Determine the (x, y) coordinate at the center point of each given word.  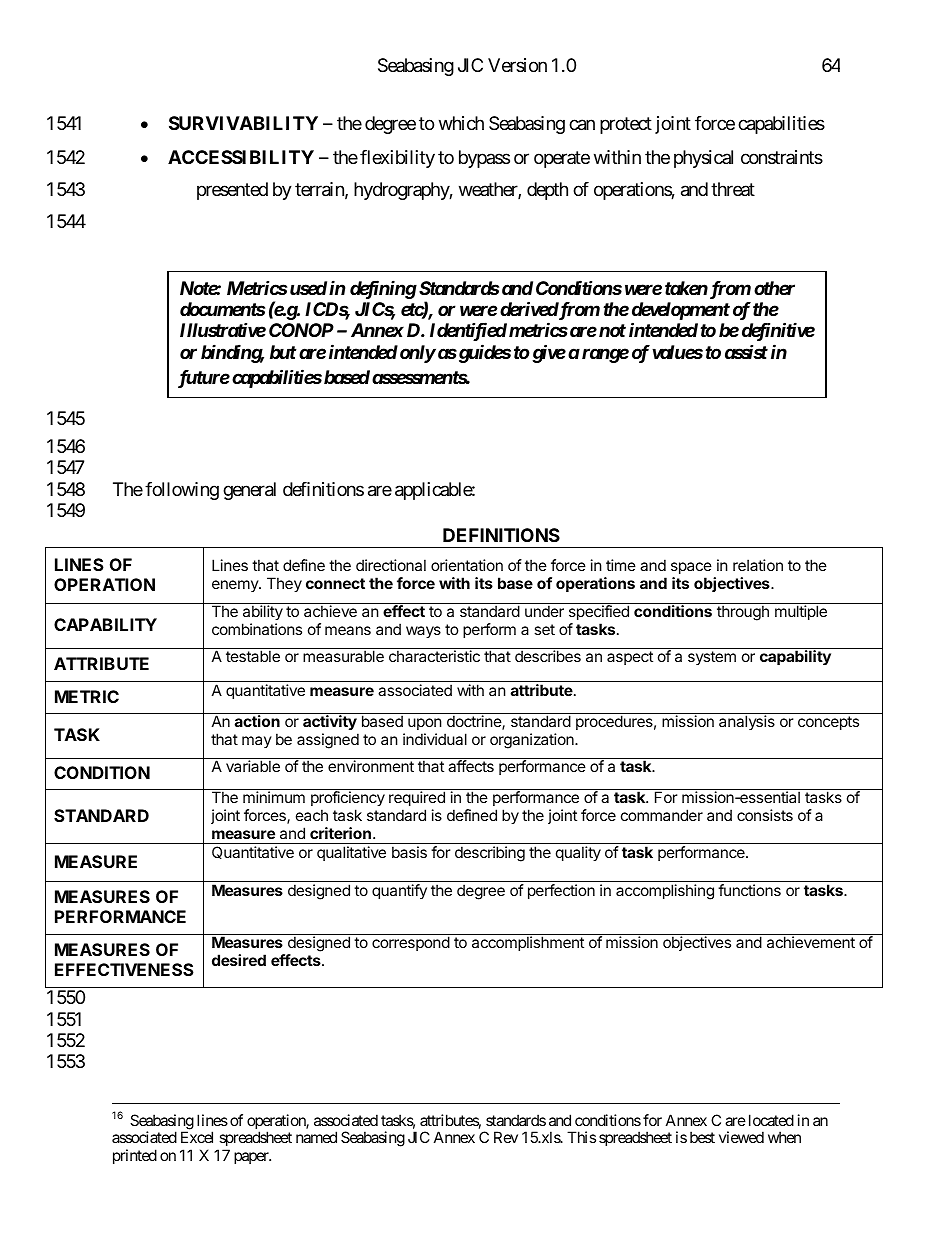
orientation (467, 565)
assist (746, 352)
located (771, 1120)
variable (253, 766)
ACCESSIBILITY (241, 157)
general (249, 491)
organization (533, 741)
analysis (747, 722)
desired (239, 960)
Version (517, 65)
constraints (782, 157)
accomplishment (528, 943)
